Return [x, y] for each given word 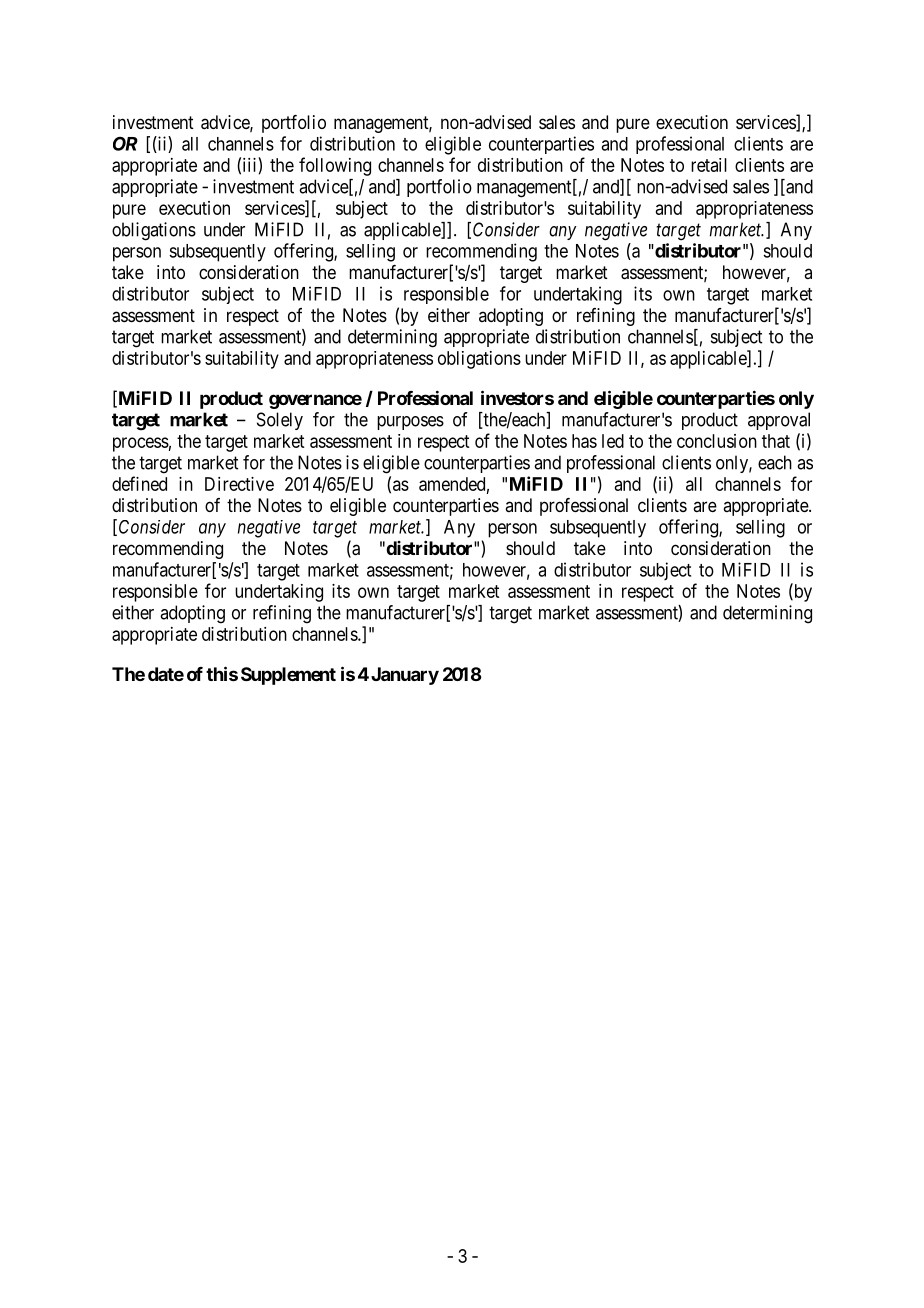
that [776, 441]
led [613, 441]
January [405, 676]
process [141, 444]
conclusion [717, 441]
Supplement [288, 676]
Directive [239, 484]
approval [779, 421]
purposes [410, 423]
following [335, 166]
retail [709, 165]
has [584, 441]
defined [139, 483]
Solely [280, 421]
